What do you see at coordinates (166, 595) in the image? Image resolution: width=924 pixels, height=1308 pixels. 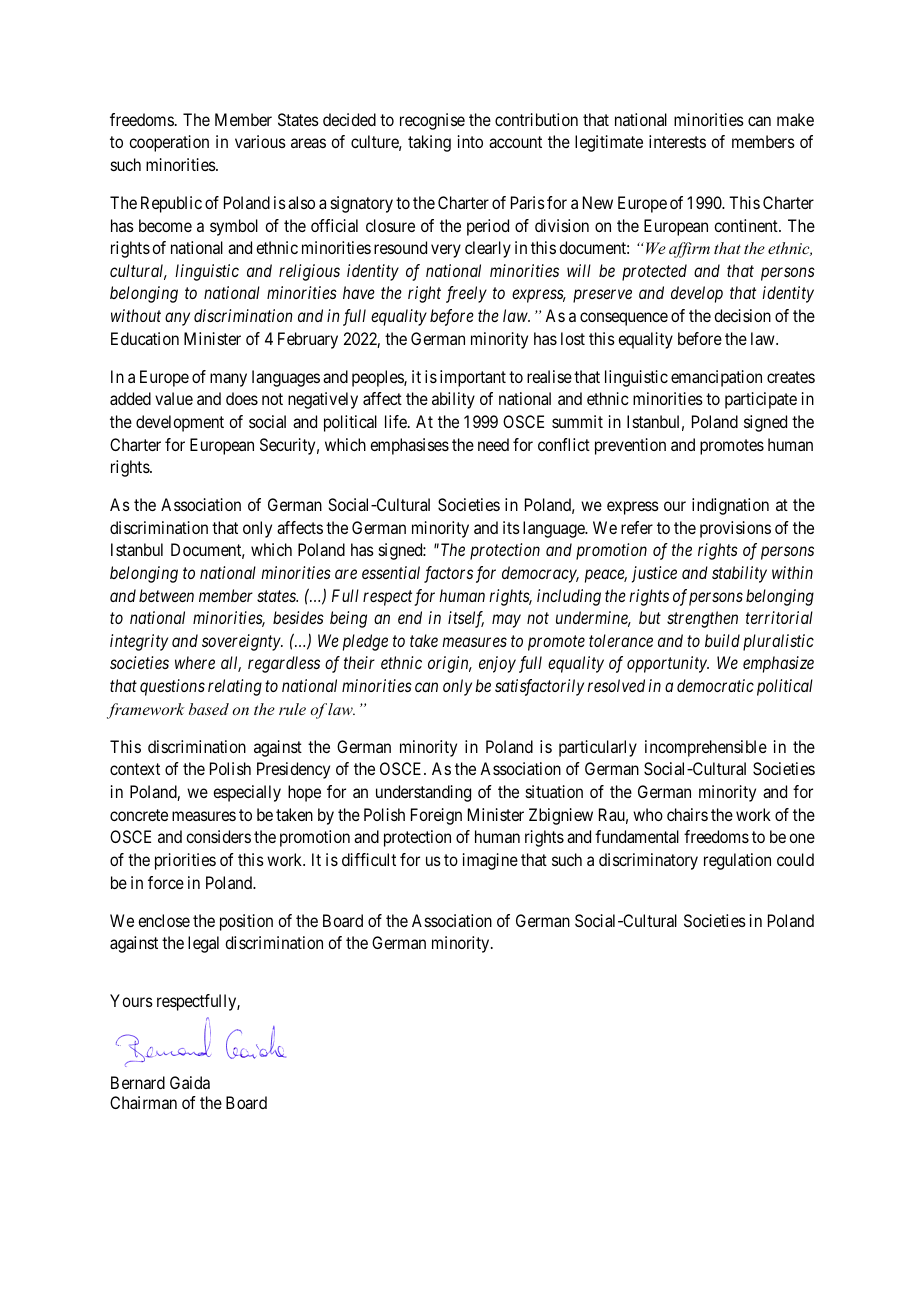 I see `between` at bounding box center [166, 595].
